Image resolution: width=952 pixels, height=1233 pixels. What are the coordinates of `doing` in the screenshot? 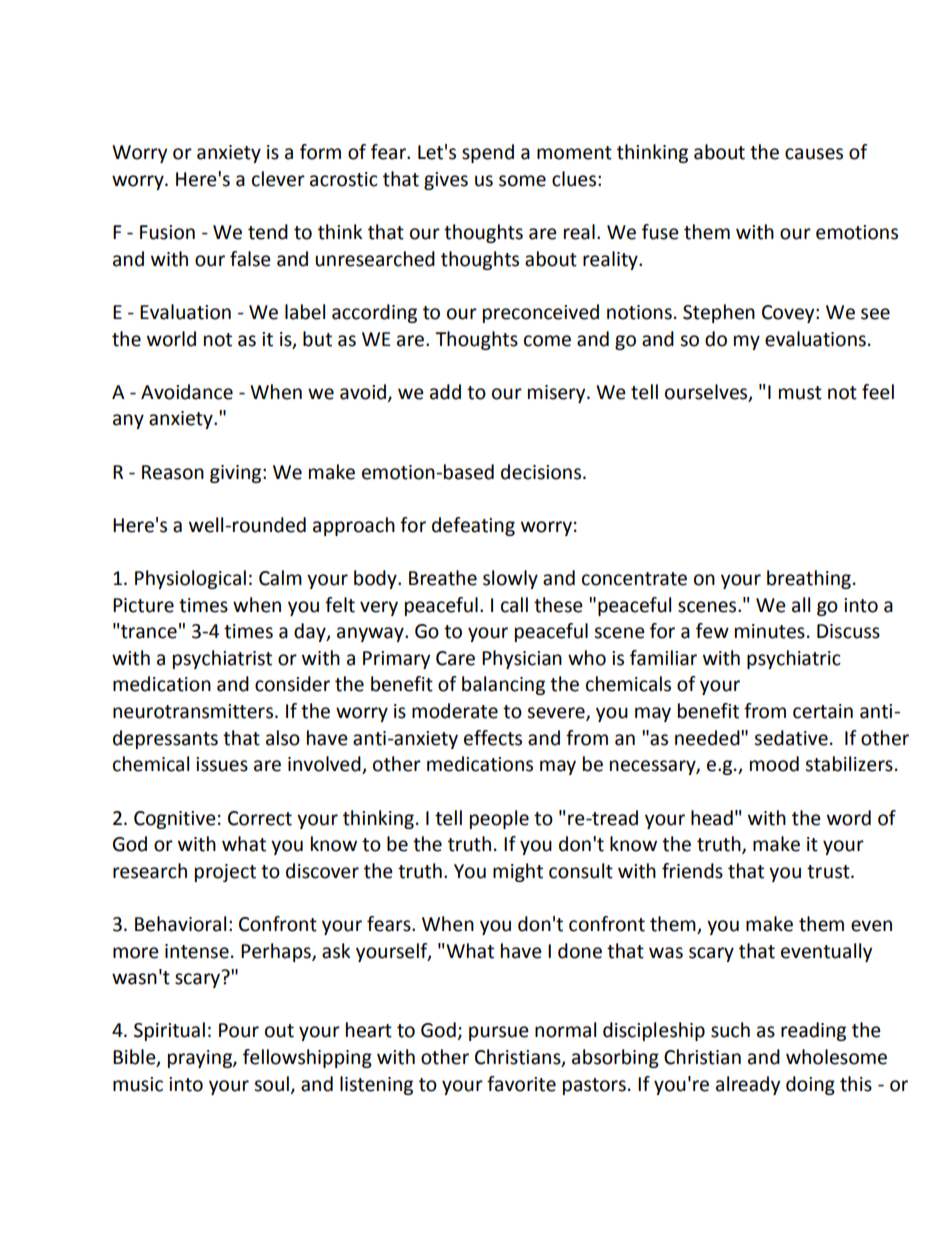 It's located at (810, 1085).
